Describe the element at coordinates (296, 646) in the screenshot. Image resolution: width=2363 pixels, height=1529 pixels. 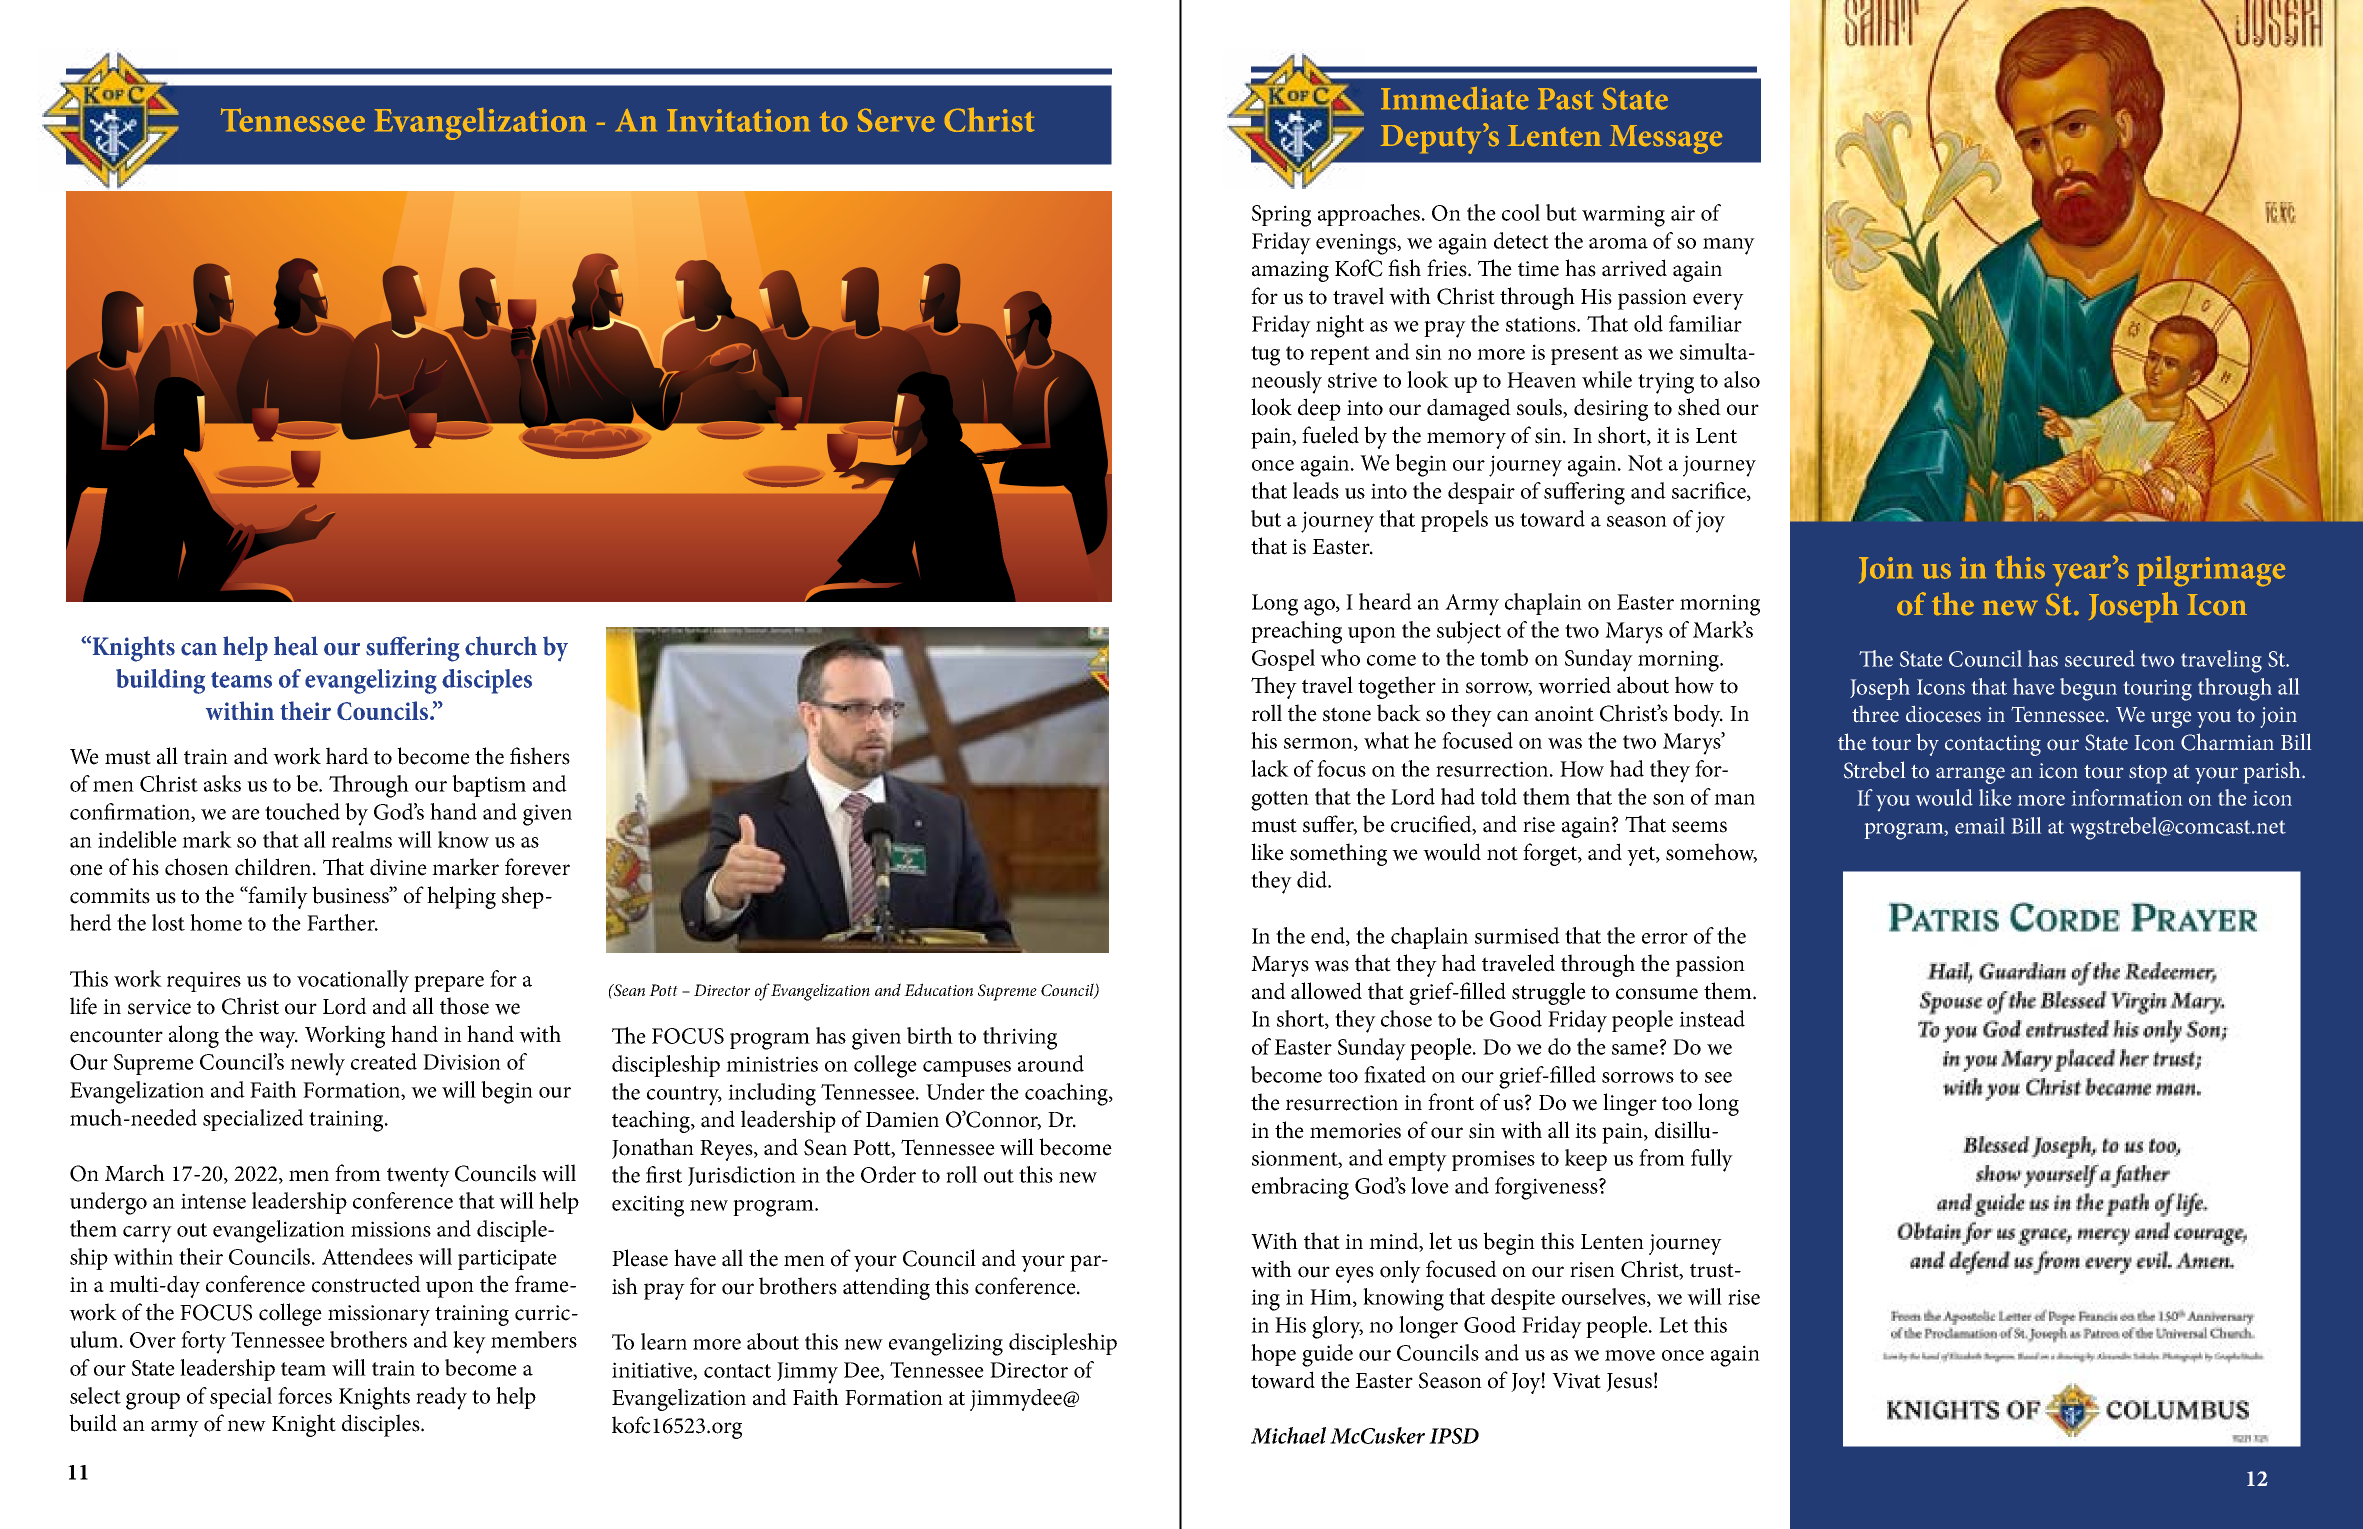
I see `heal` at that location.
